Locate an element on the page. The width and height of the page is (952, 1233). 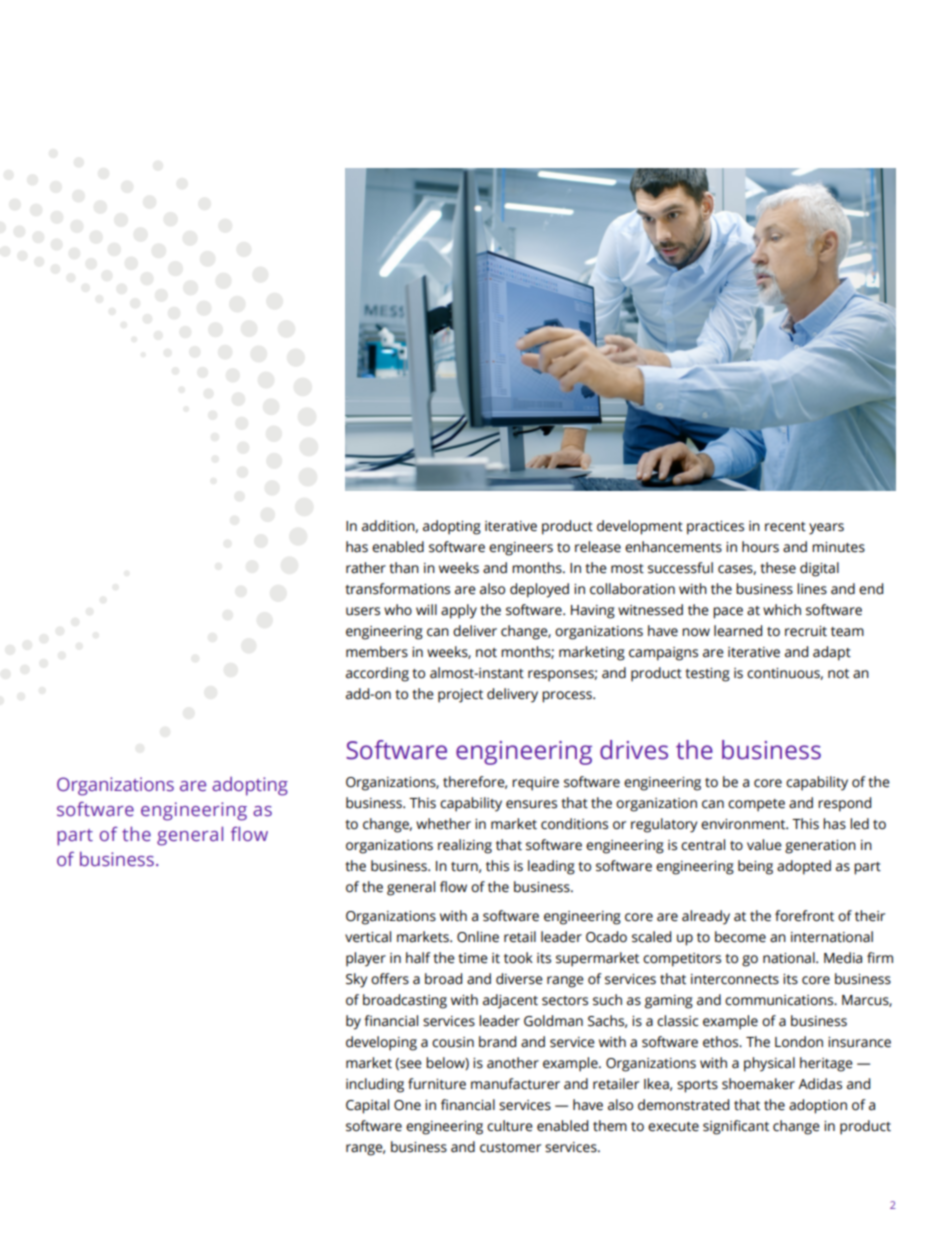
communications is located at coordinates (780, 1000).
